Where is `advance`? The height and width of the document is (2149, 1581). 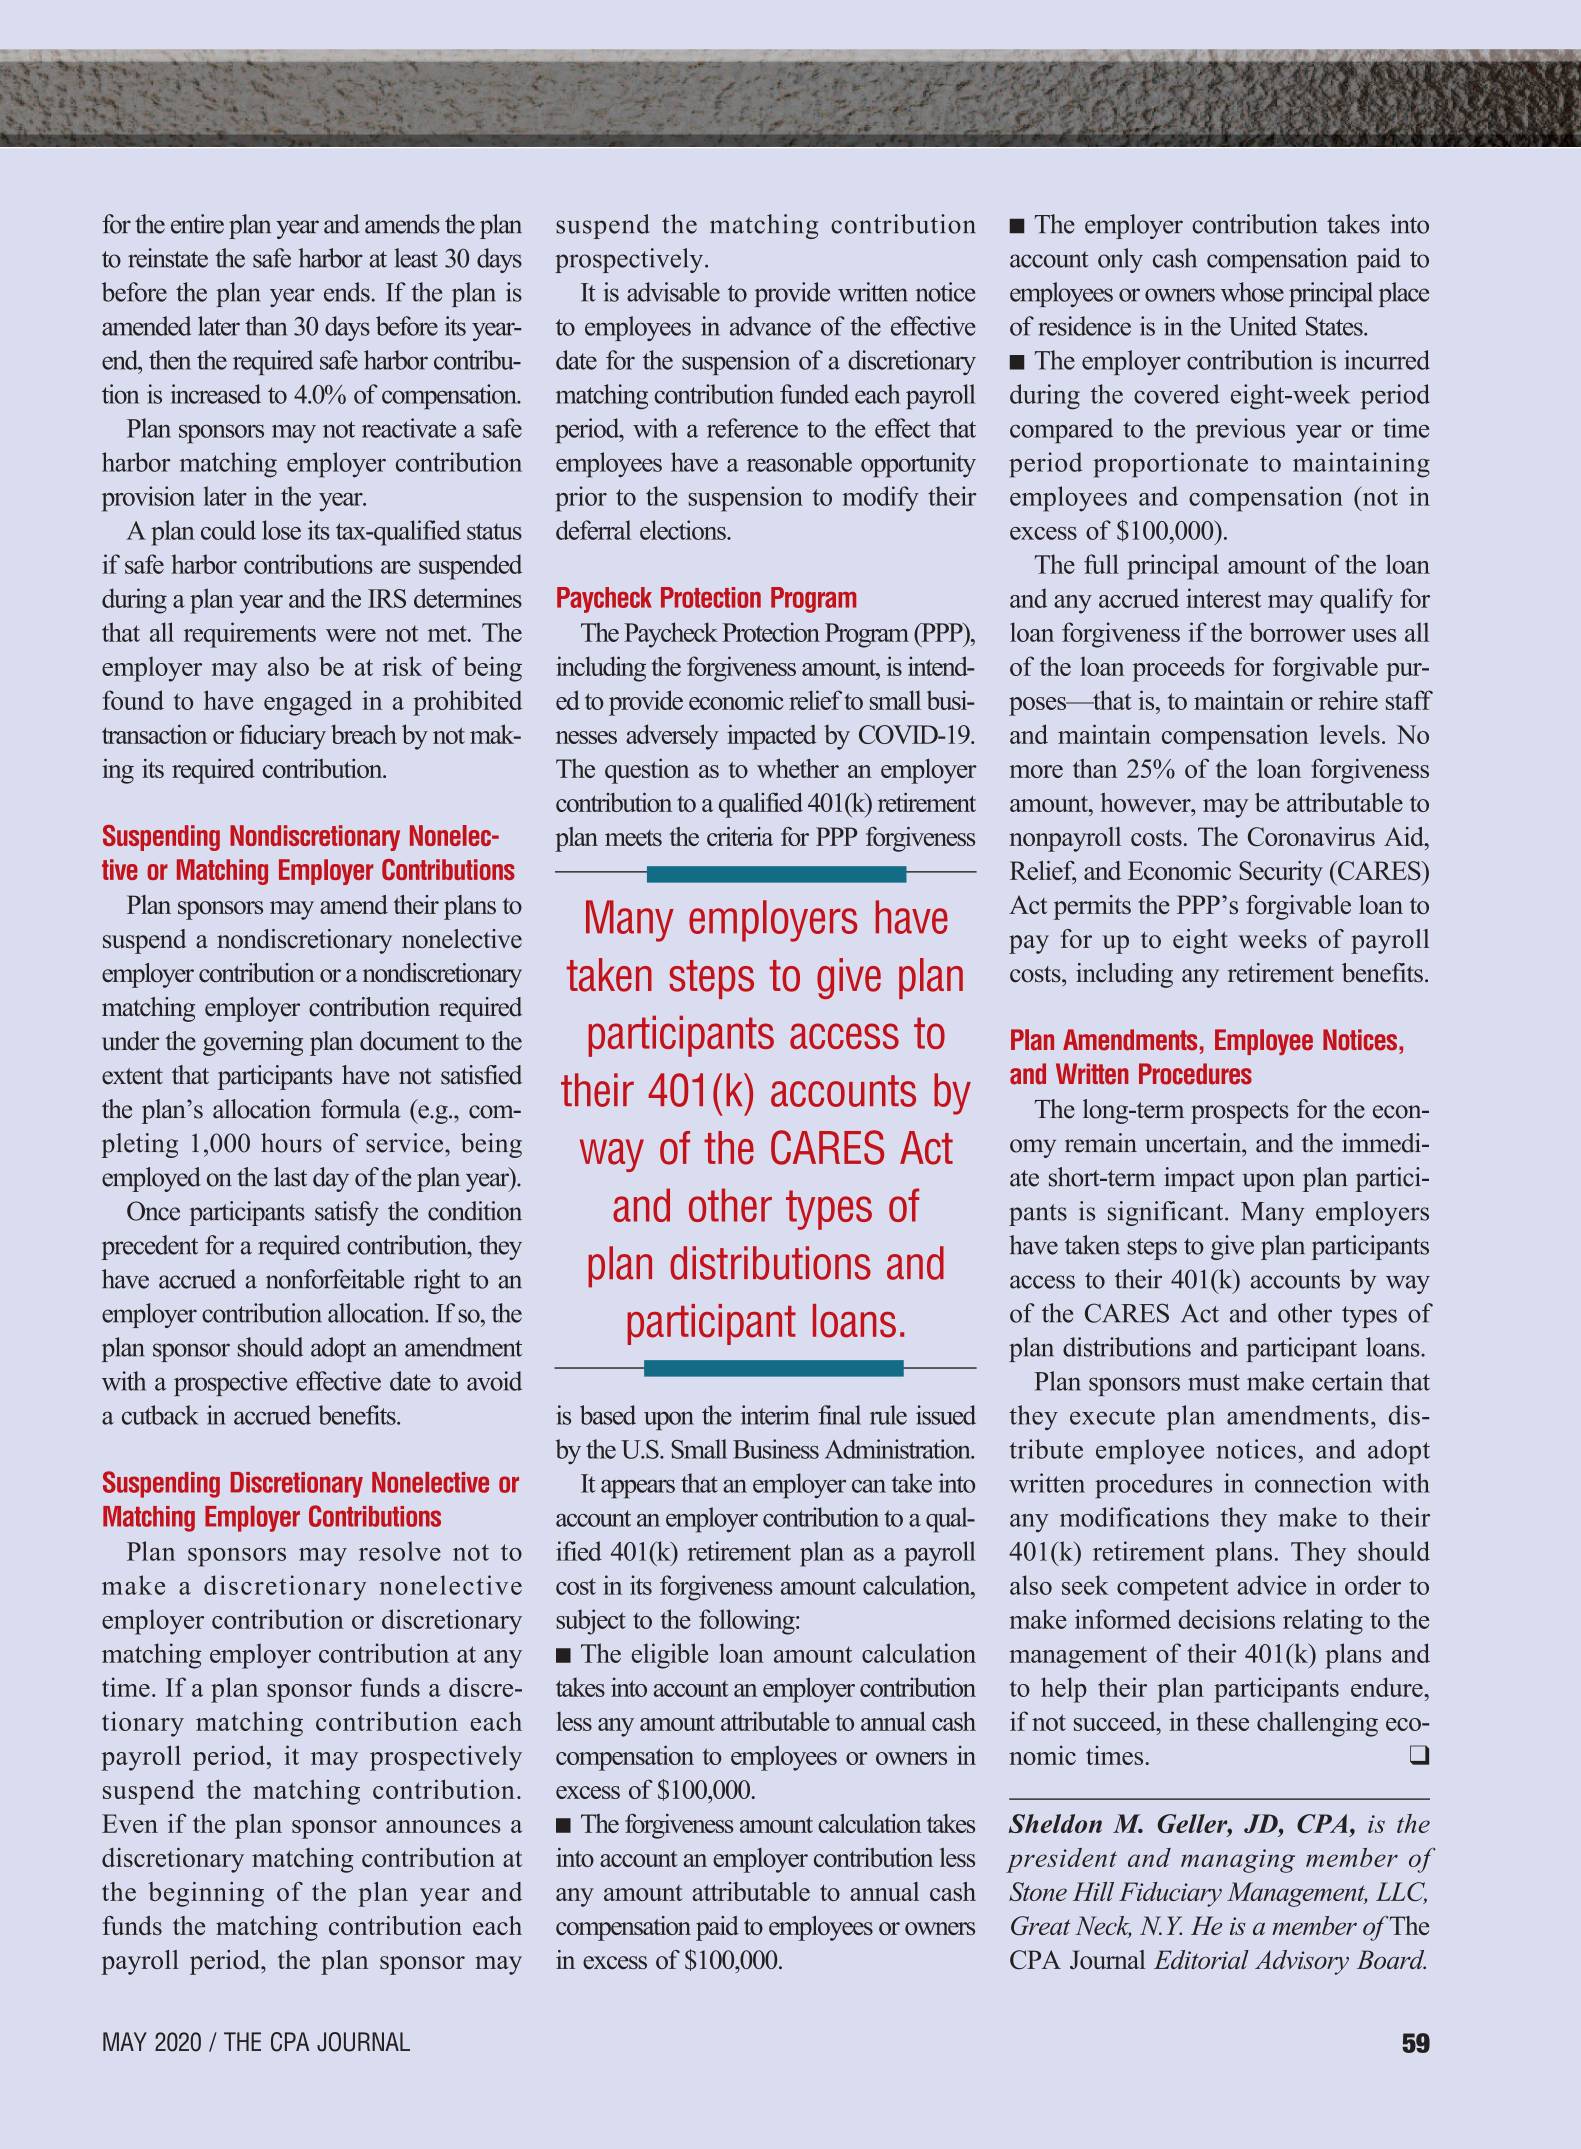
advance is located at coordinates (770, 326).
